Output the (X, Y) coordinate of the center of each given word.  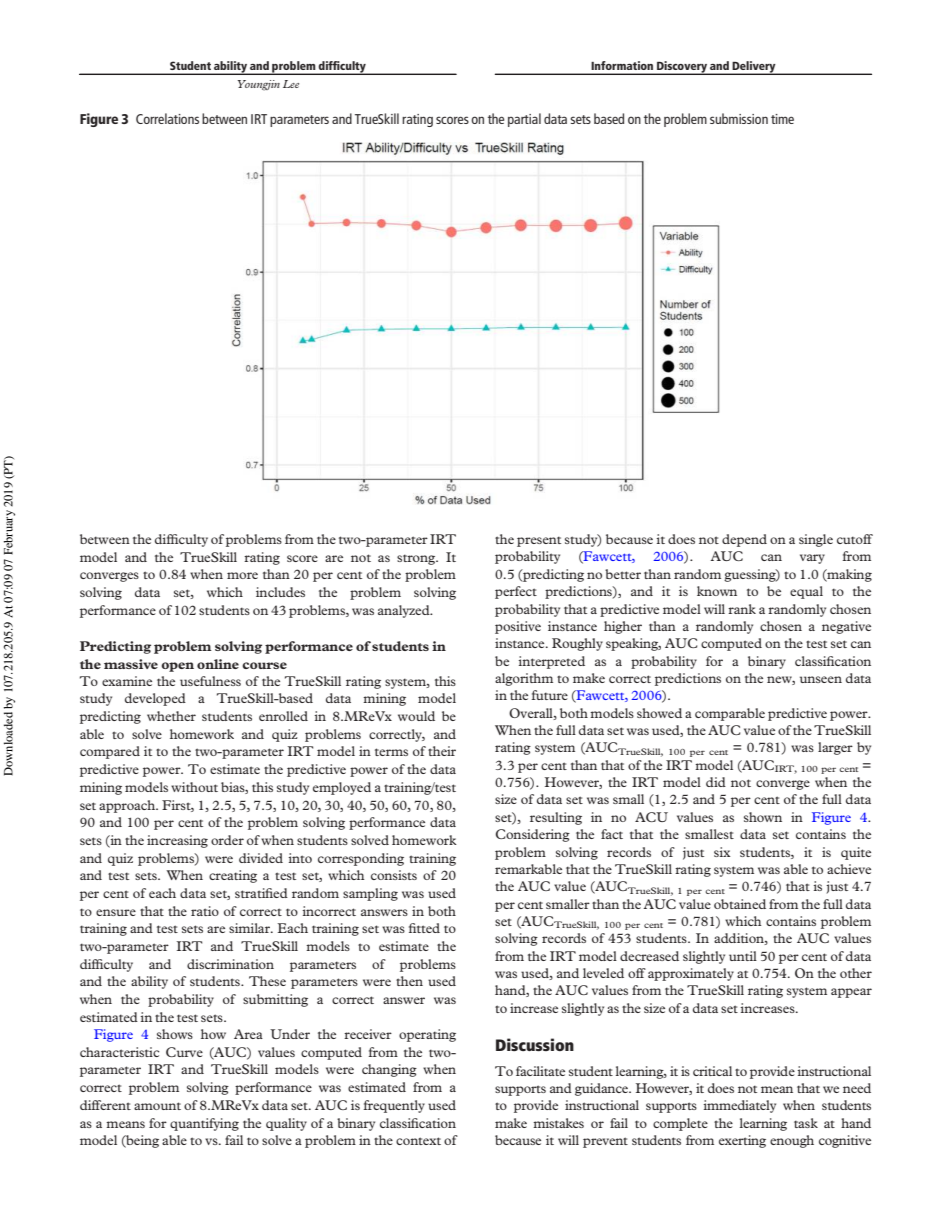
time (782, 119)
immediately (740, 1106)
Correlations (167, 118)
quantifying (204, 1124)
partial (524, 120)
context (418, 1141)
